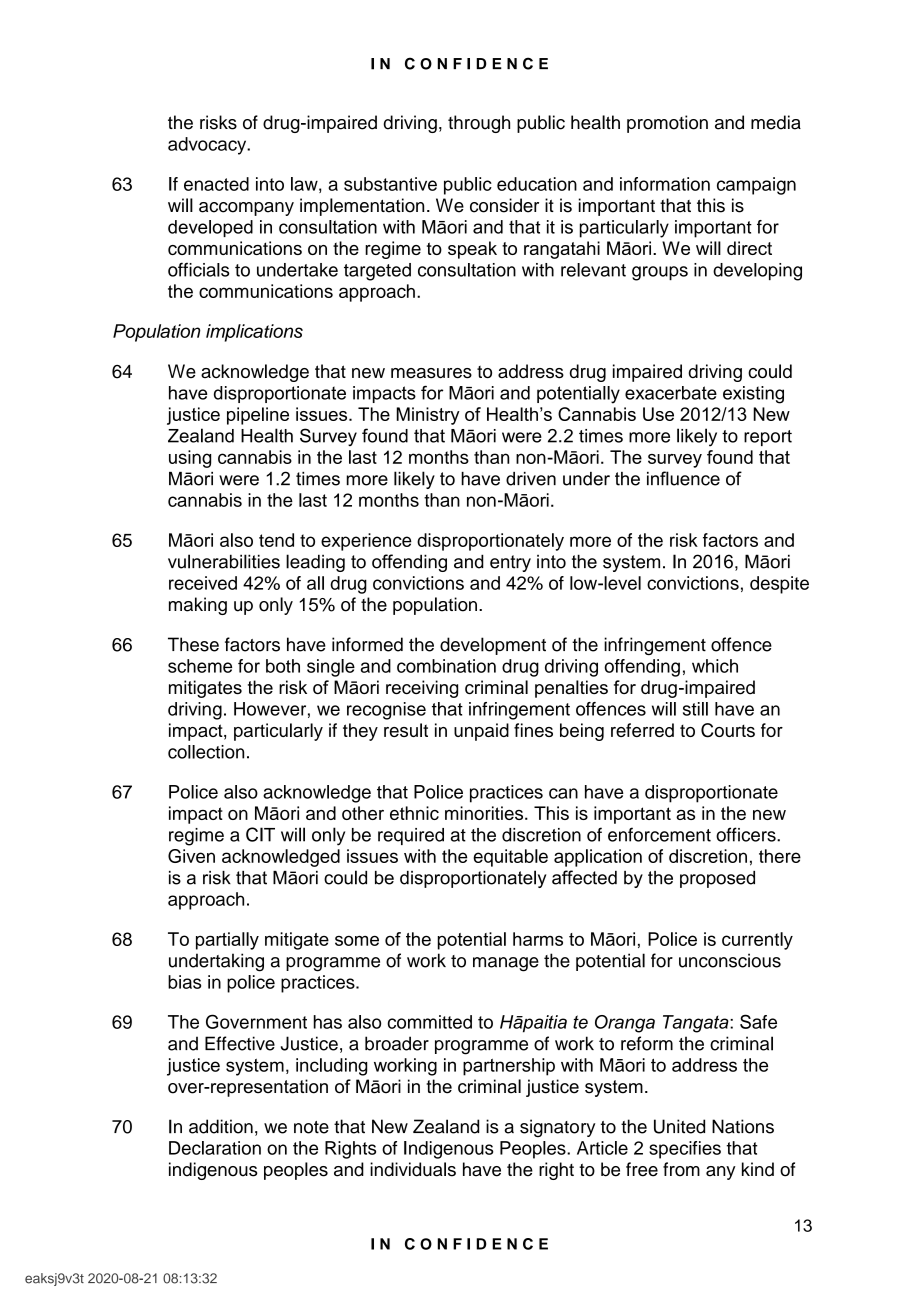 This page has width=924, height=1308. Describe the element at coordinates (493, 646) in the page. I see `development` at that location.
